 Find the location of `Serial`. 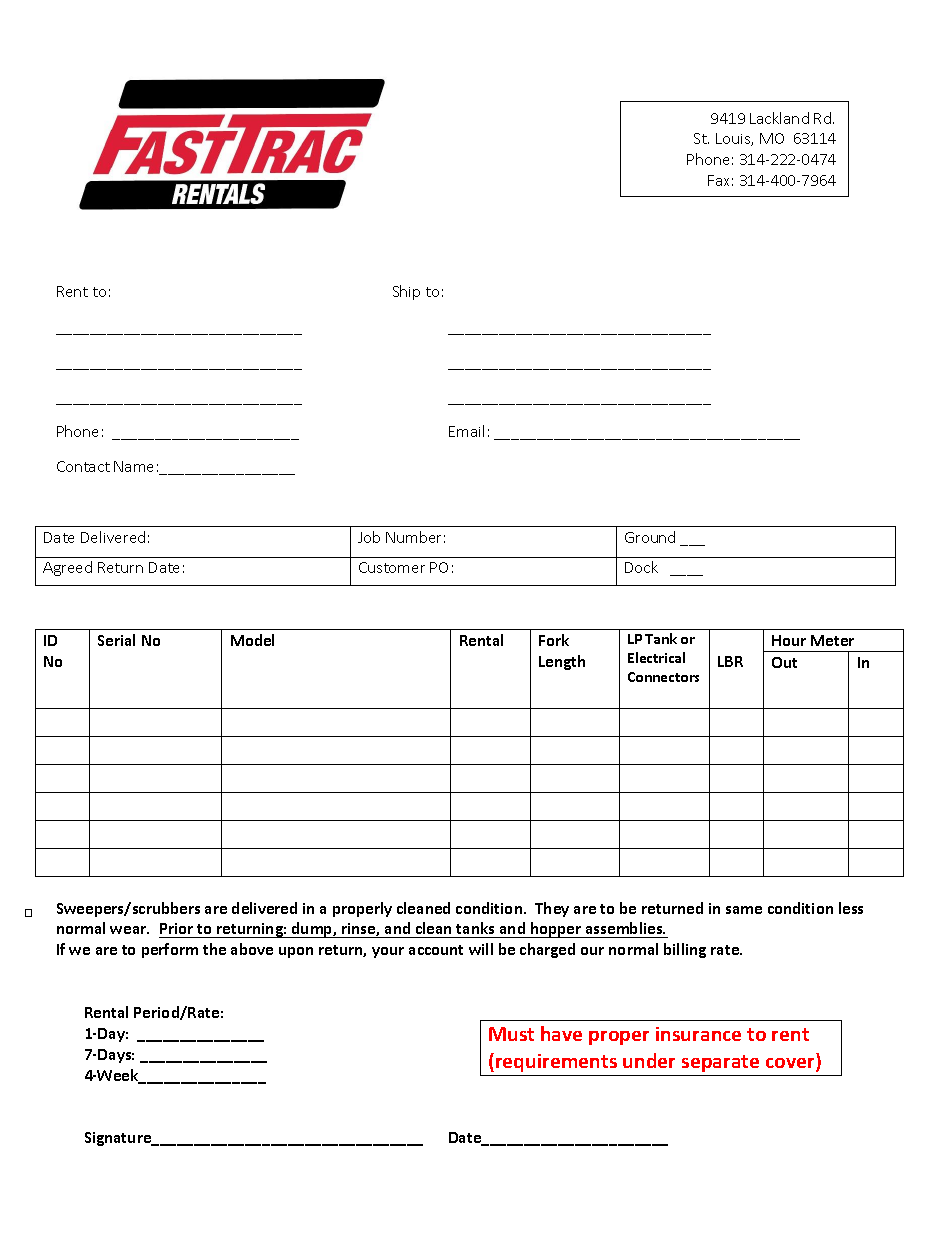

Serial is located at coordinates (116, 640).
